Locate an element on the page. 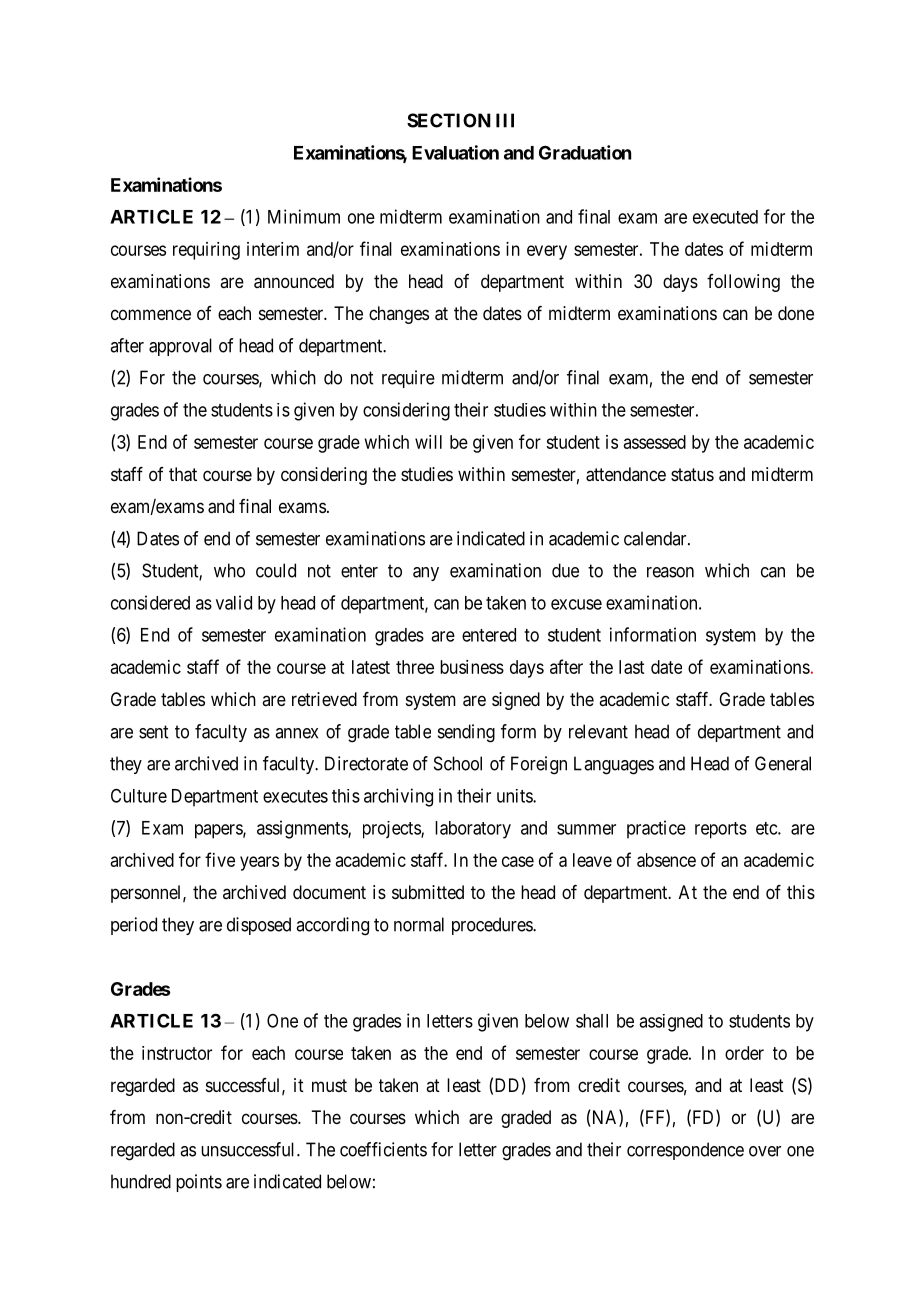 The width and height of the image is (924, 1308). Evaluation is located at coordinates (455, 152).
